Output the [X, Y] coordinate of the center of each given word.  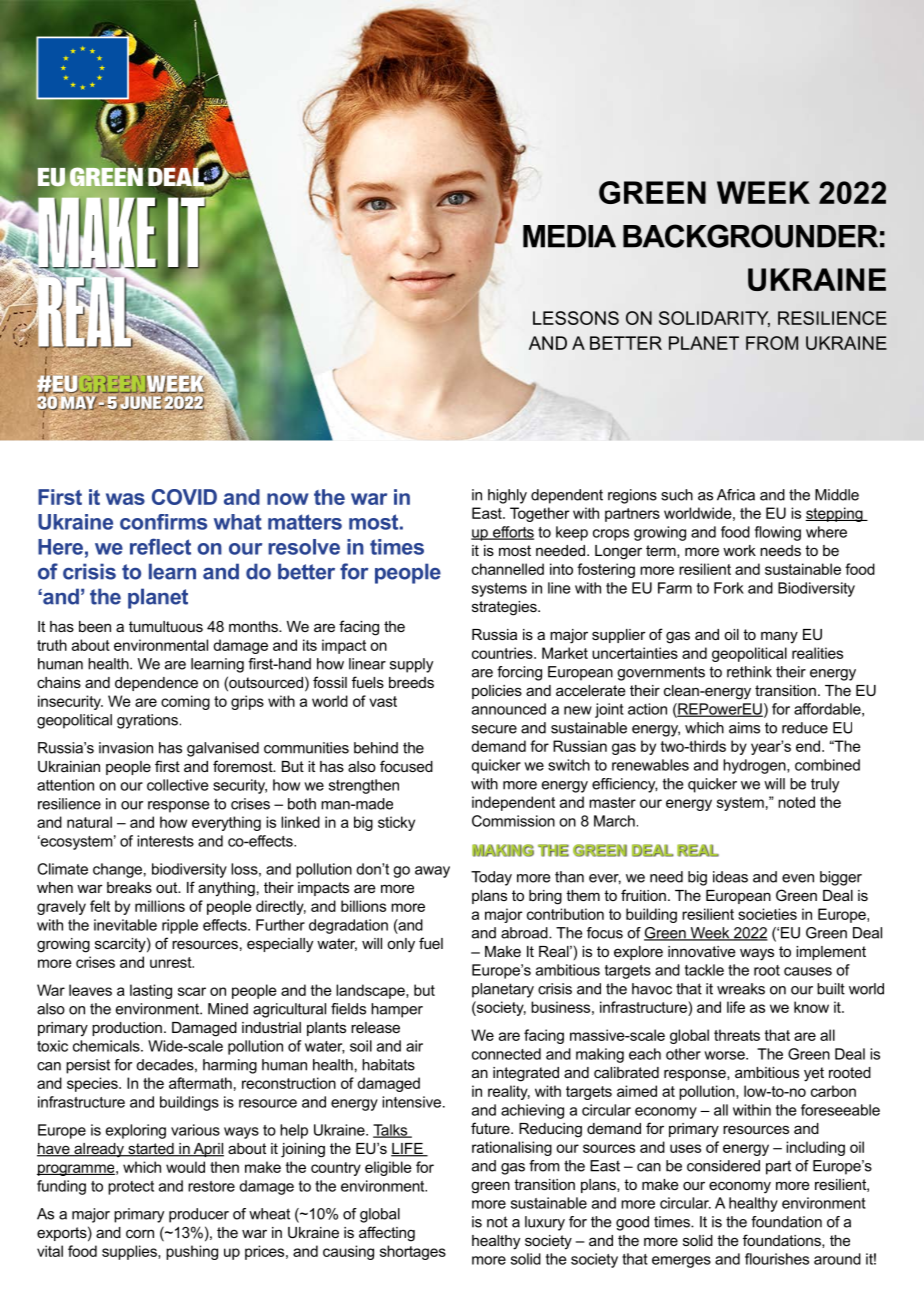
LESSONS [576, 318]
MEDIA [569, 236]
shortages [413, 1252]
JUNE [141, 403]
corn [140, 1233]
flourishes [777, 1259]
